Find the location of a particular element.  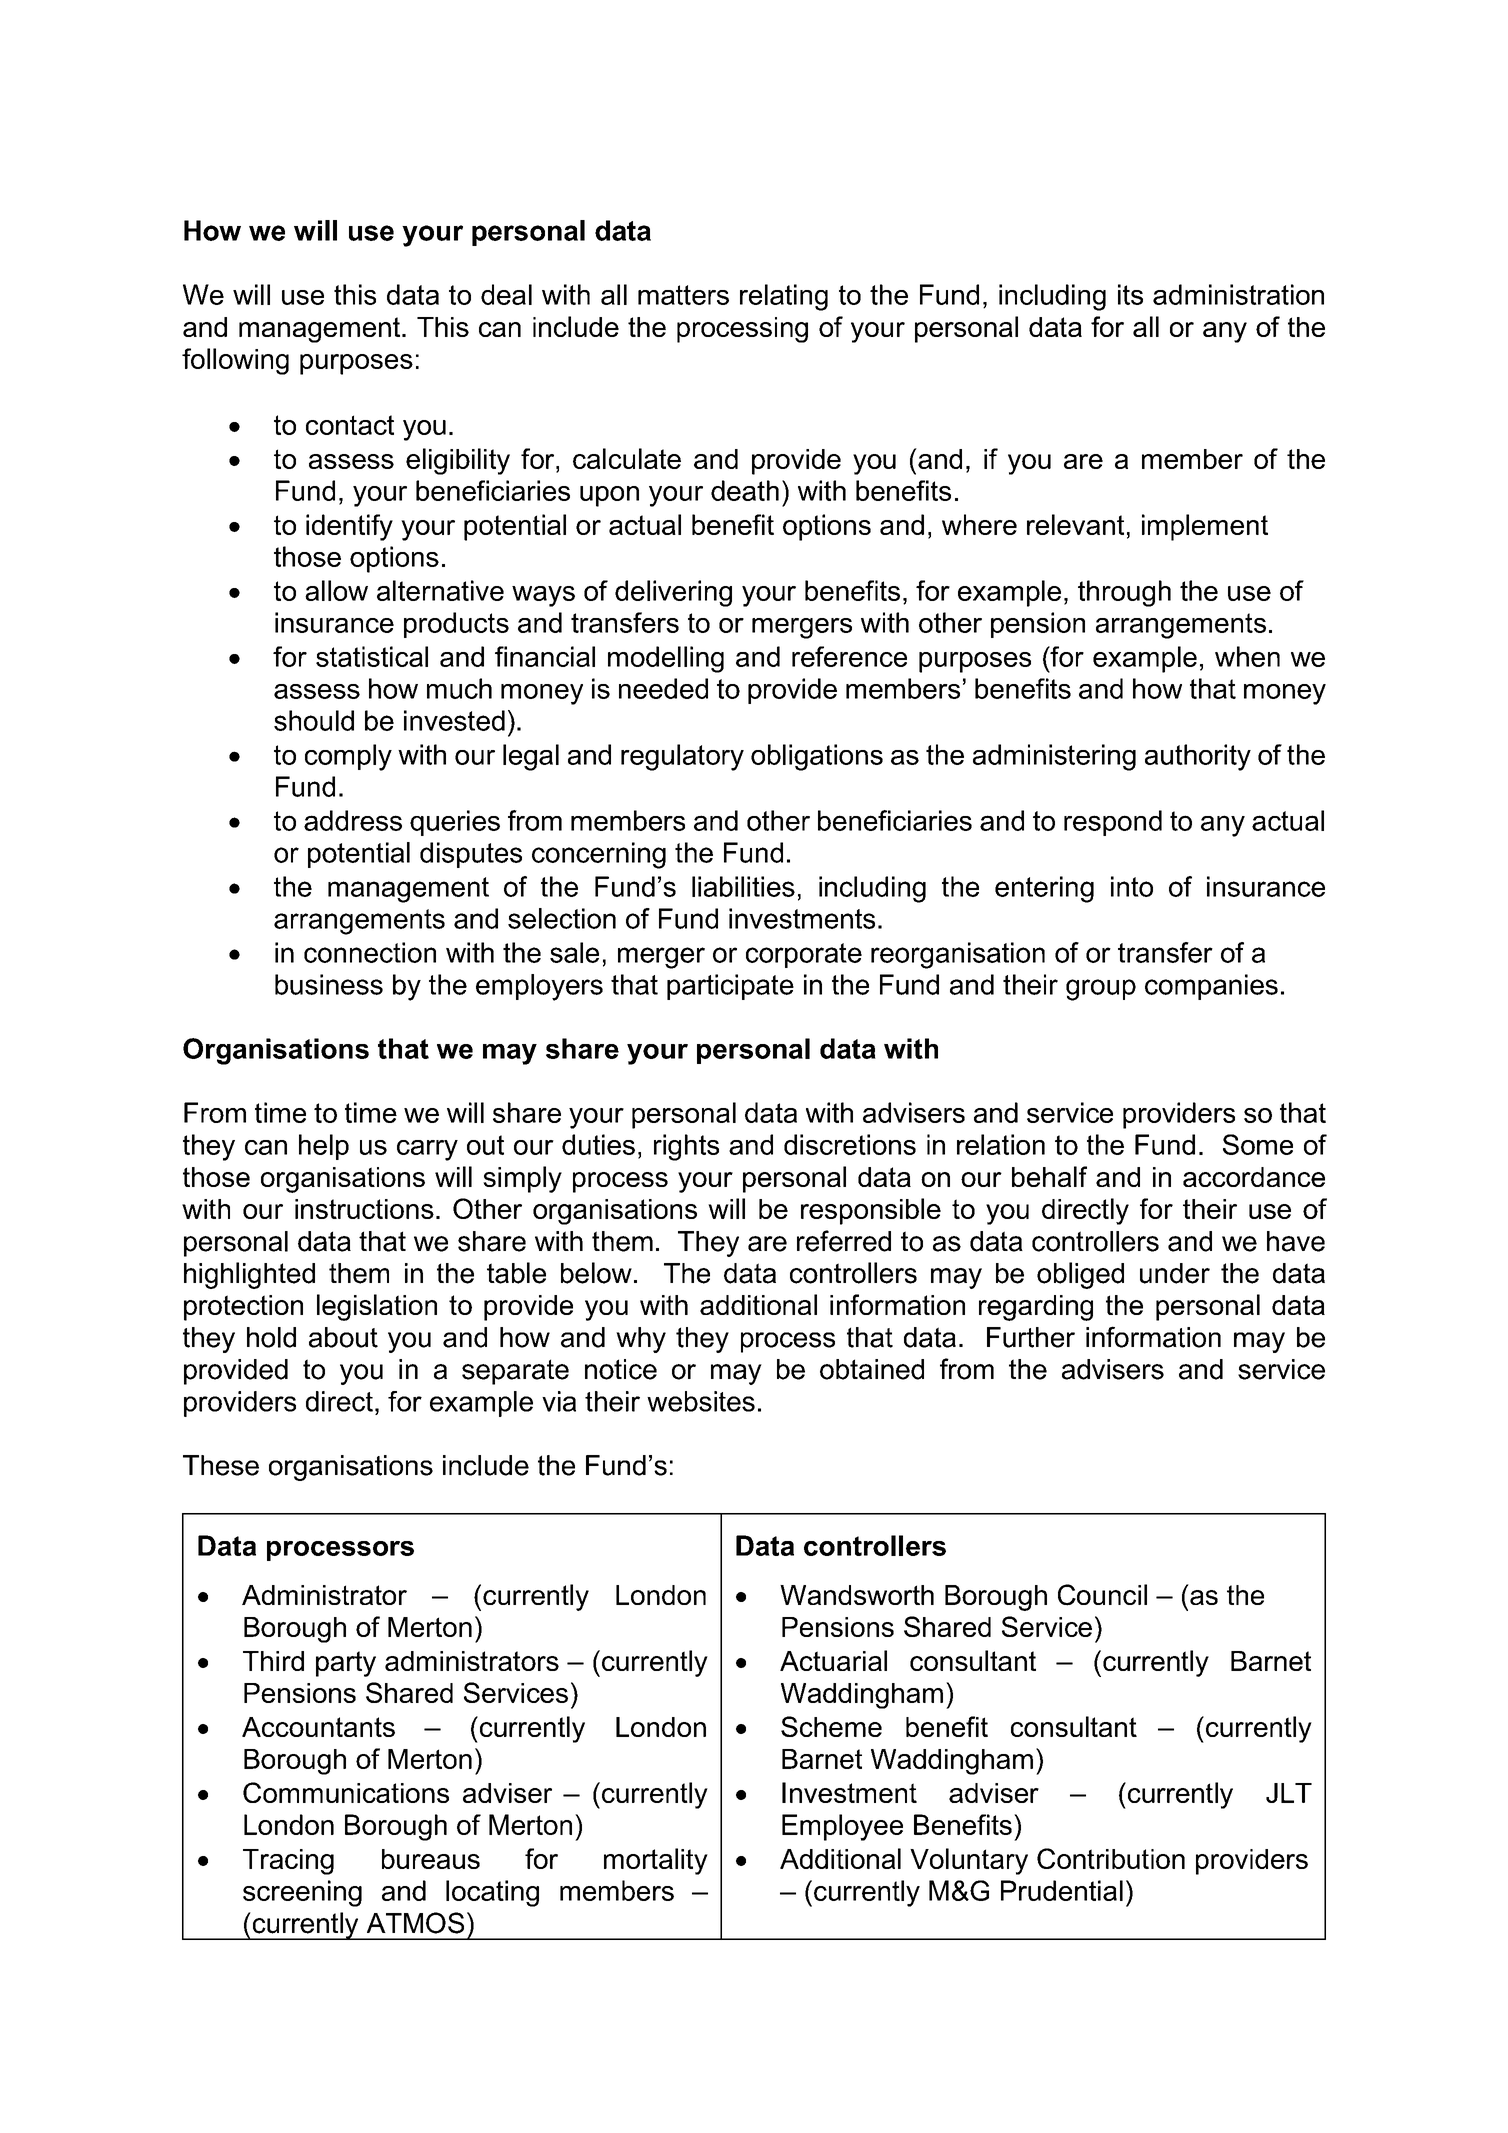

obligations is located at coordinates (817, 757).
